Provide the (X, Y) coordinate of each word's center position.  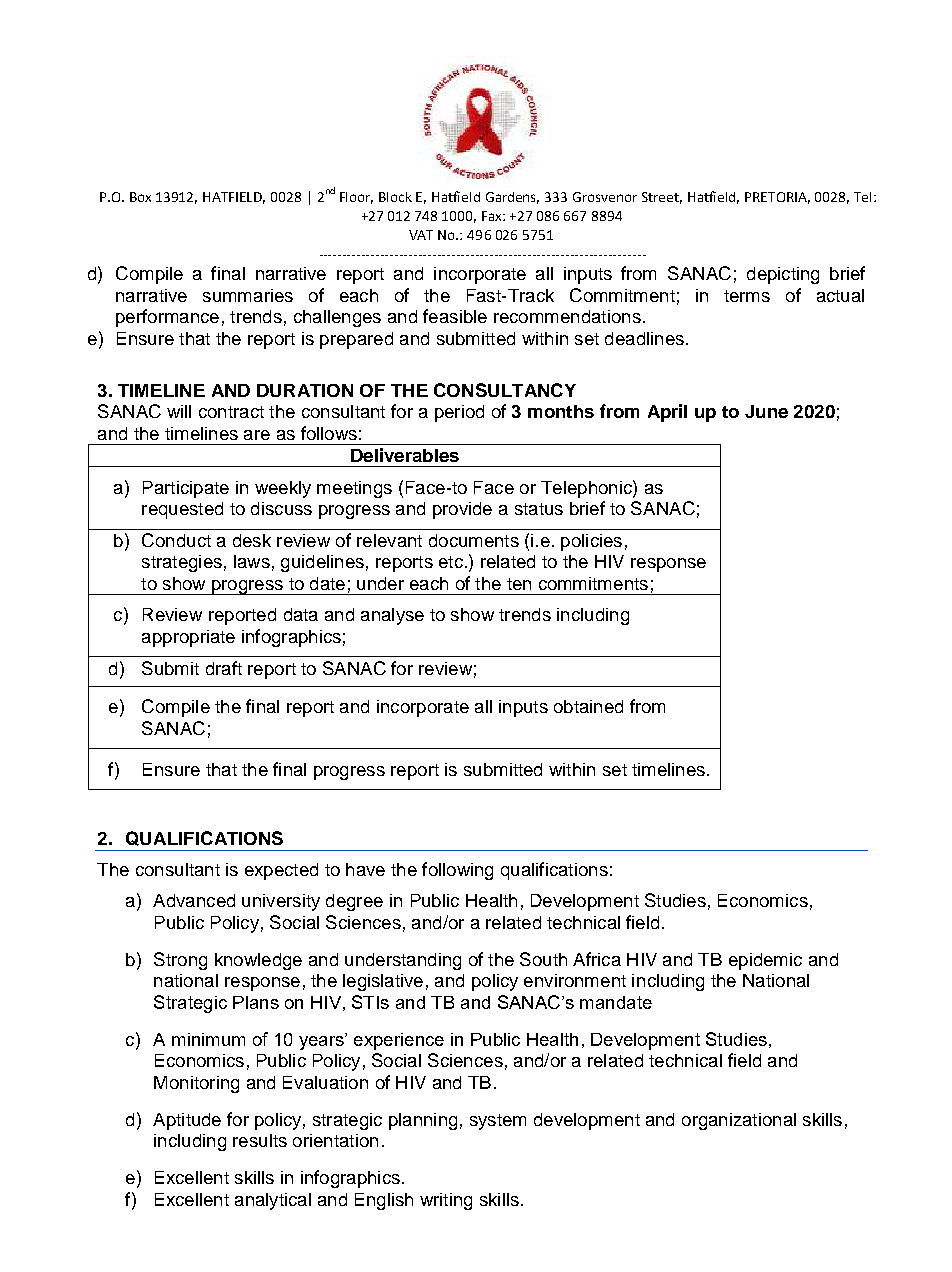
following (457, 871)
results (260, 1140)
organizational (739, 1121)
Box (140, 197)
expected (281, 871)
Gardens (512, 198)
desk (252, 540)
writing (446, 1201)
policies (591, 542)
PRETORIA (777, 198)
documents (474, 540)
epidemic (765, 961)
